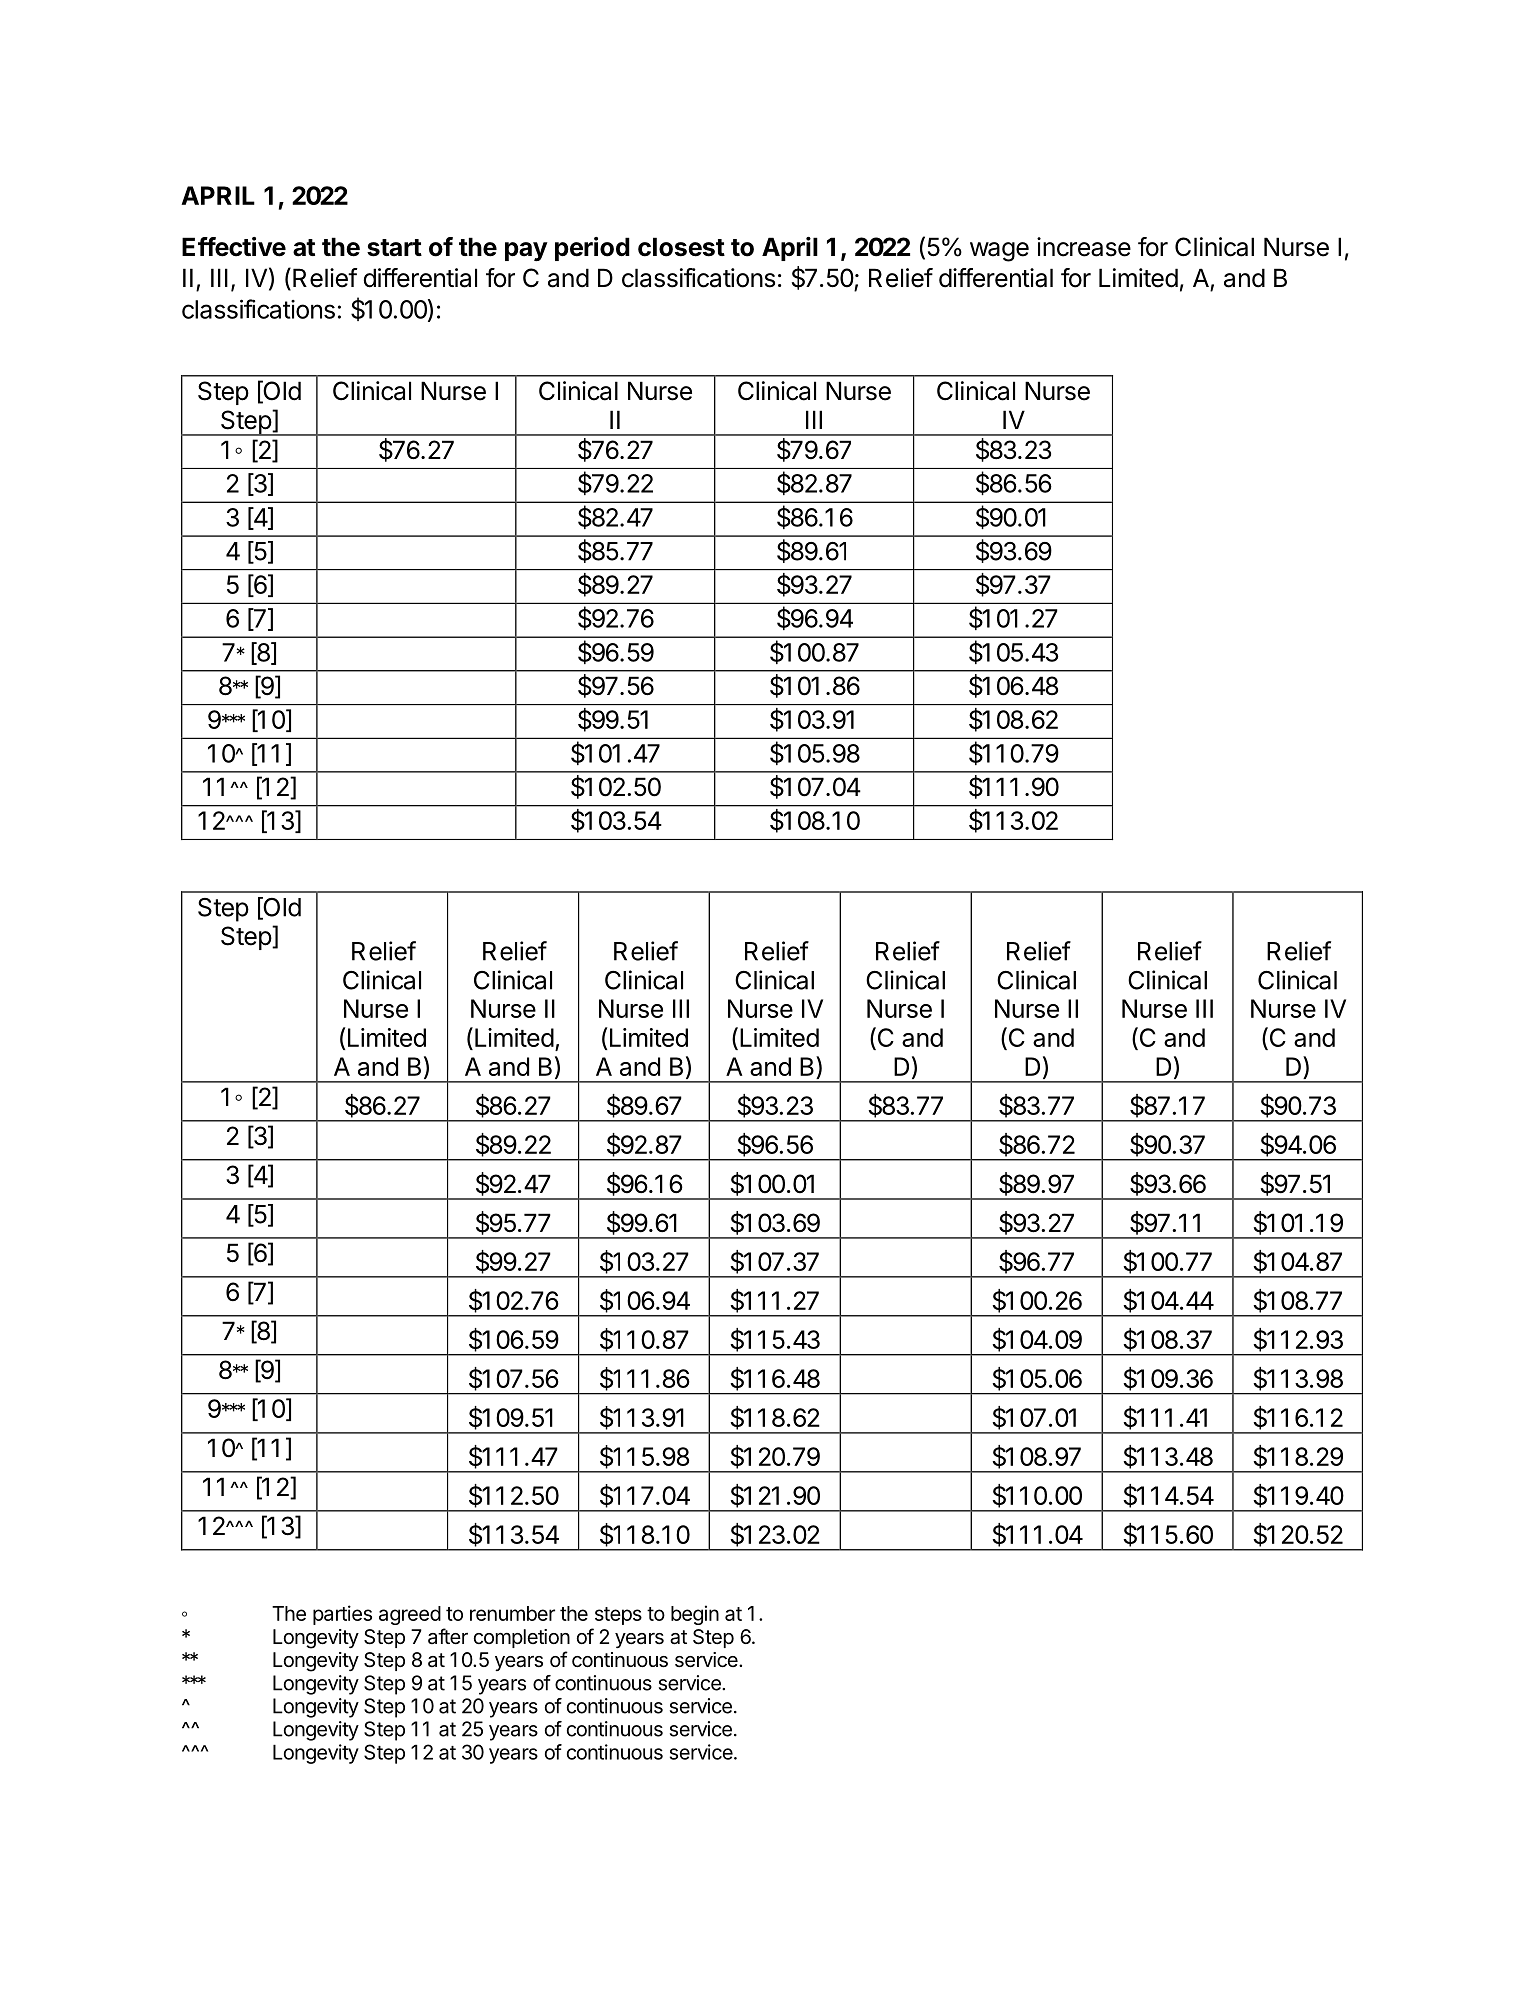 The width and height of the screenshot is (1539, 1992). I want to click on period, so click(592, 249).
